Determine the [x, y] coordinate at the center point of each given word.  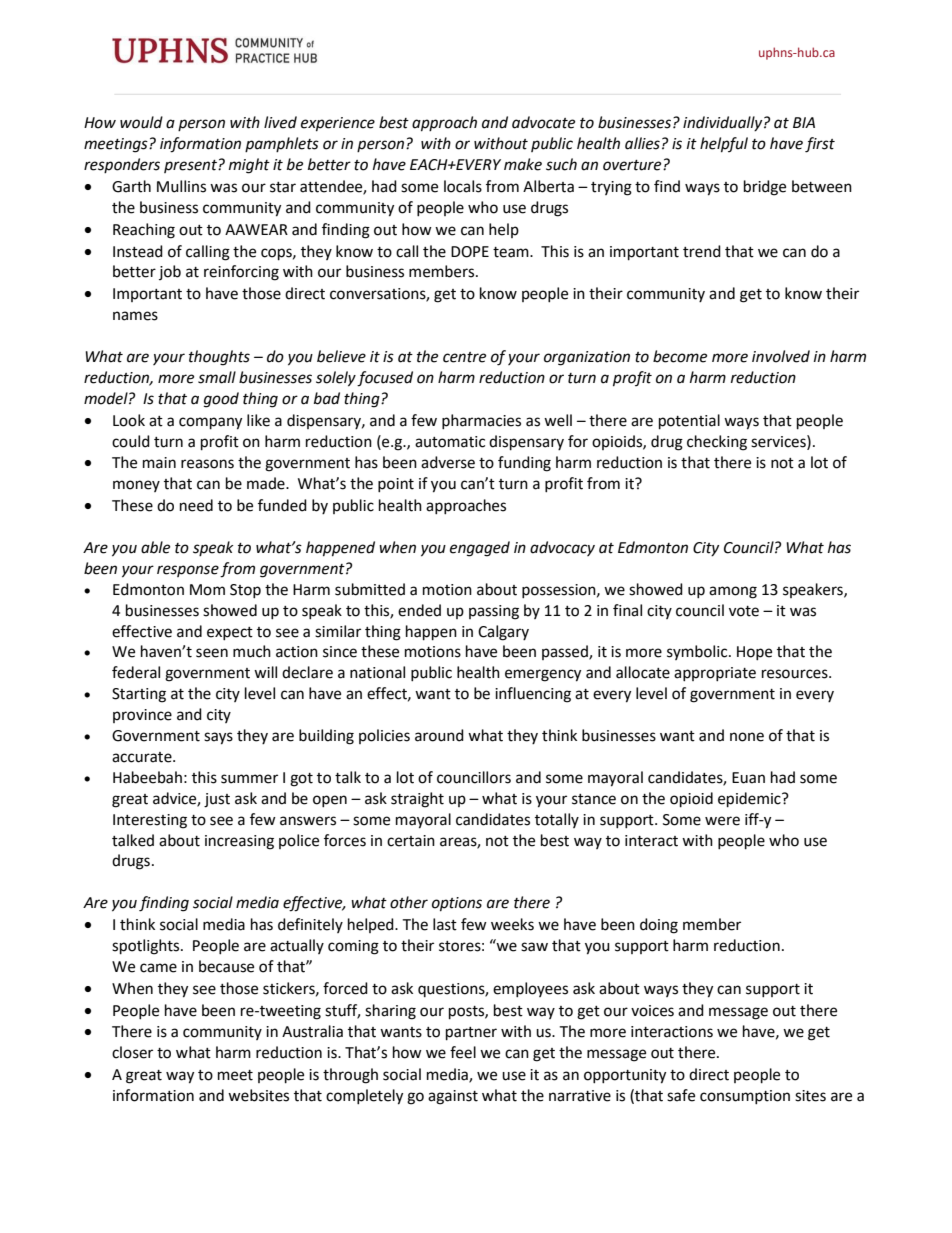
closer [132, 1052]
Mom [207, 590]
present [191, 166]
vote [744, 611]
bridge [765, 188]
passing [494, 612]
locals [463, 186]
